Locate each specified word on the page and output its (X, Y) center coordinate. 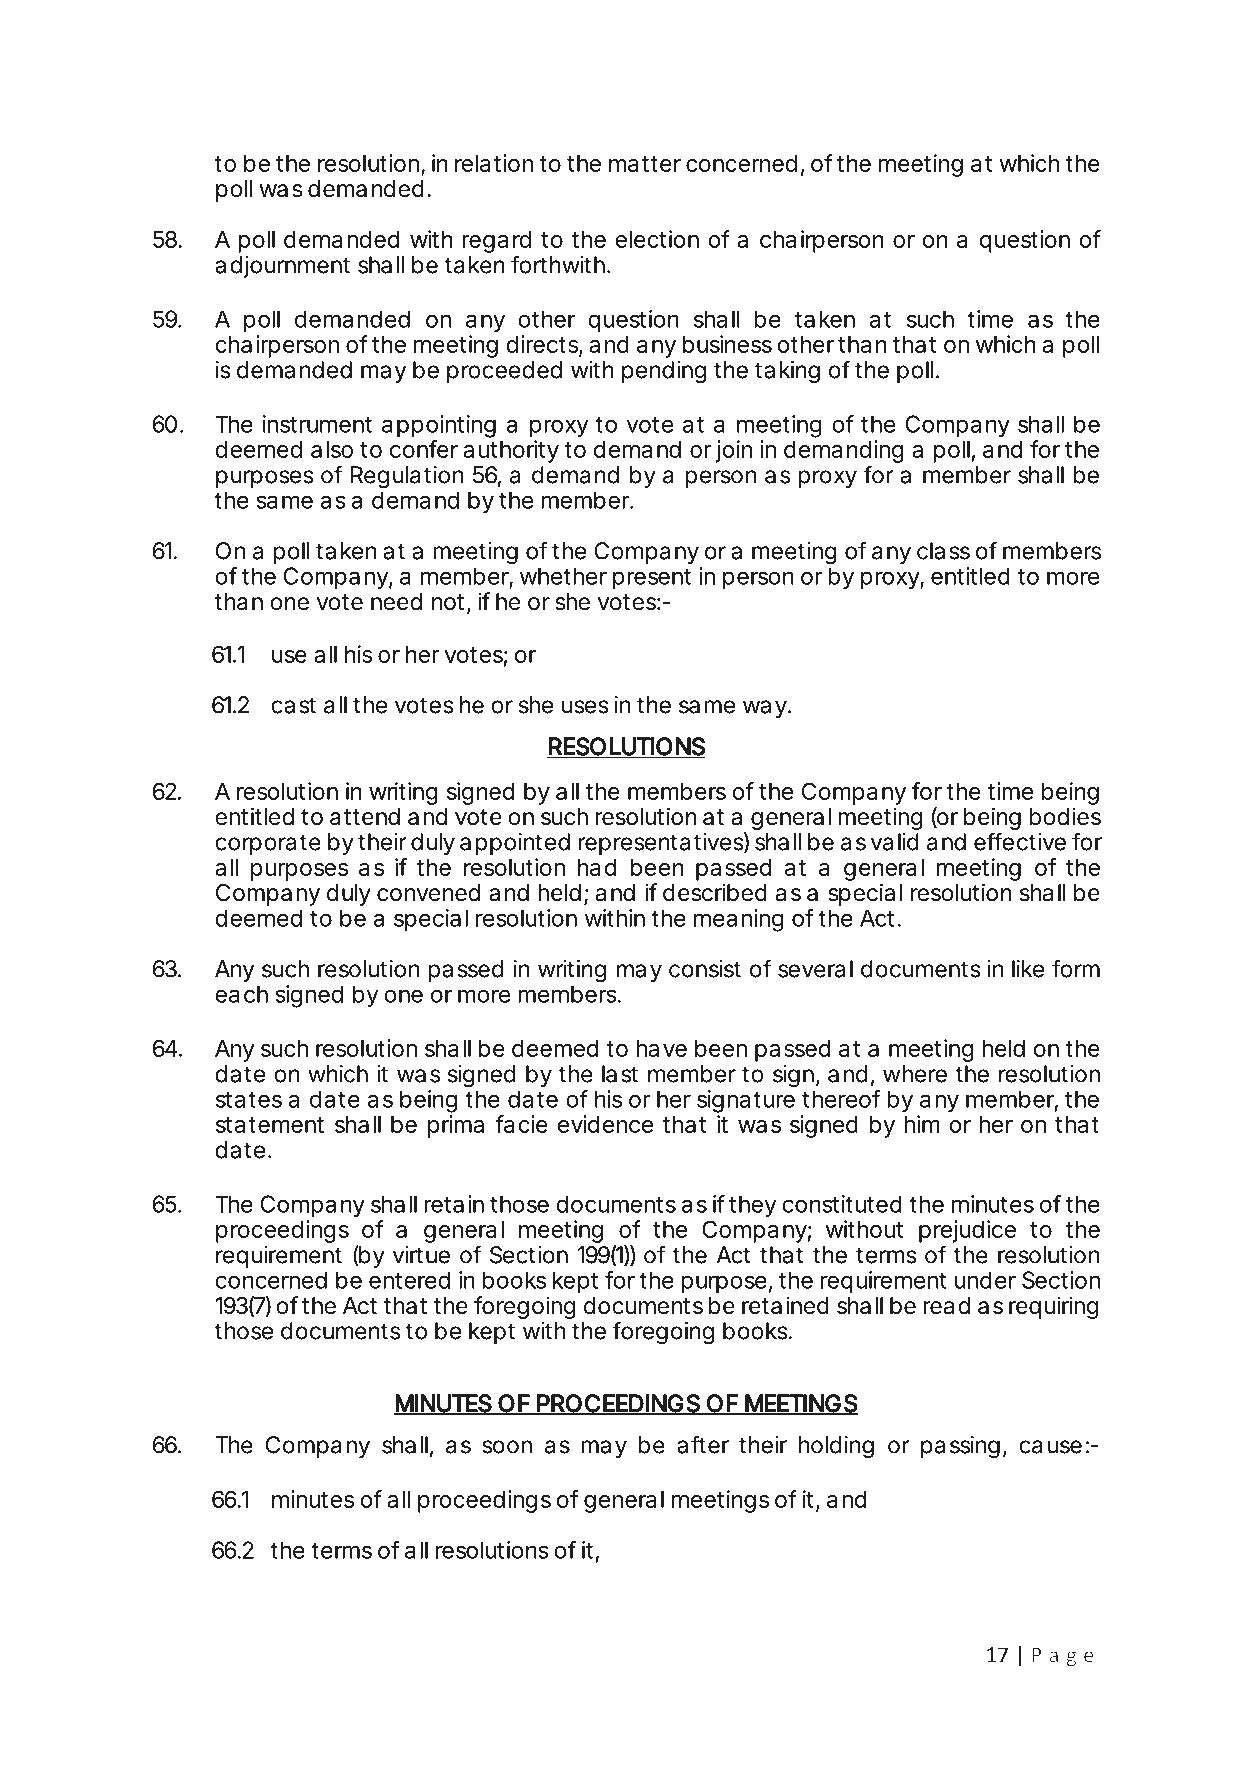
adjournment (282, 267)
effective (1020, 841)
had (597, 867)
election (657, 239)
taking (787, 372)
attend (365, 817)
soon (507, 1447)
